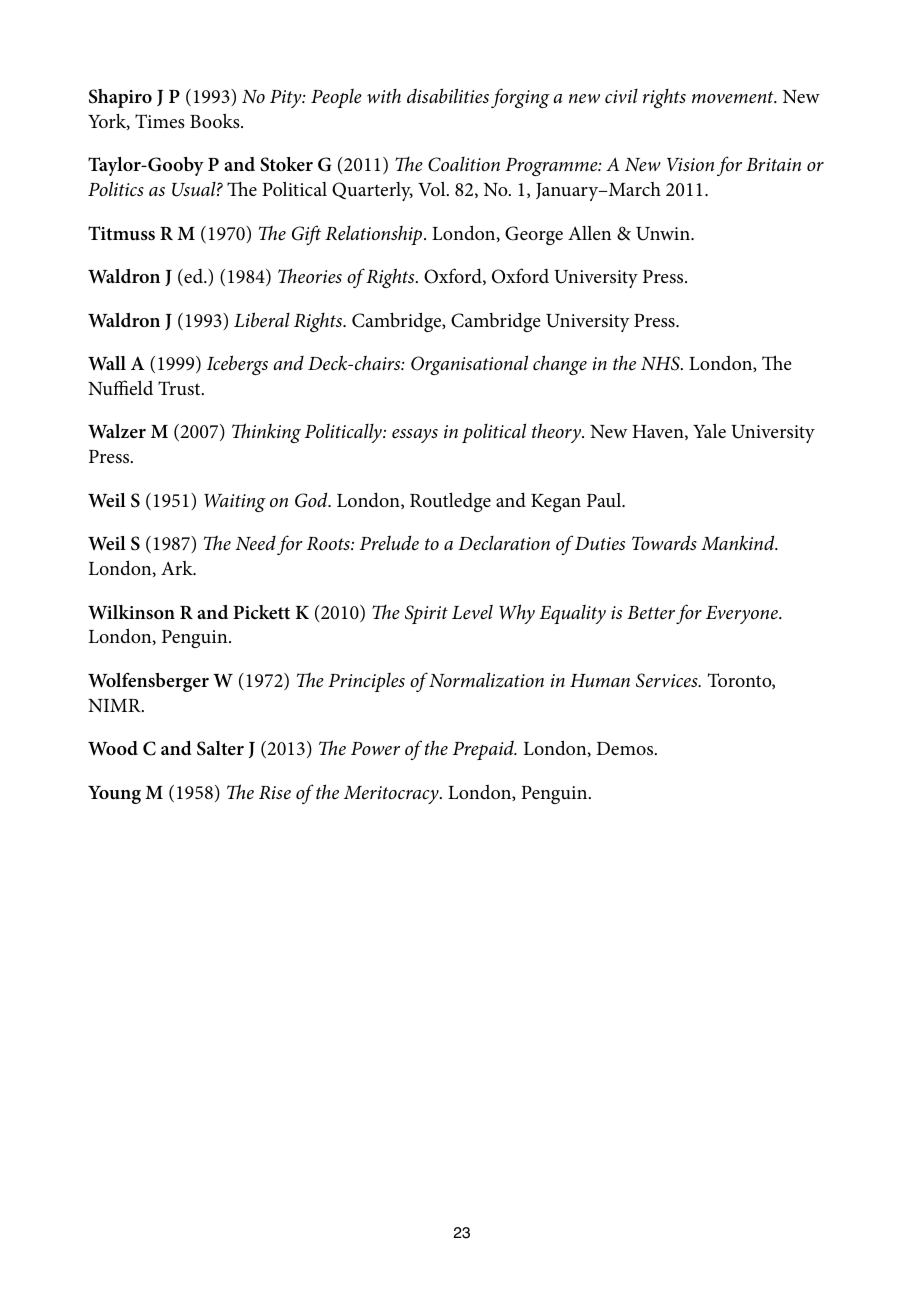 The image size is (924, 1308). I want to click on movement, so click(734, 97).
